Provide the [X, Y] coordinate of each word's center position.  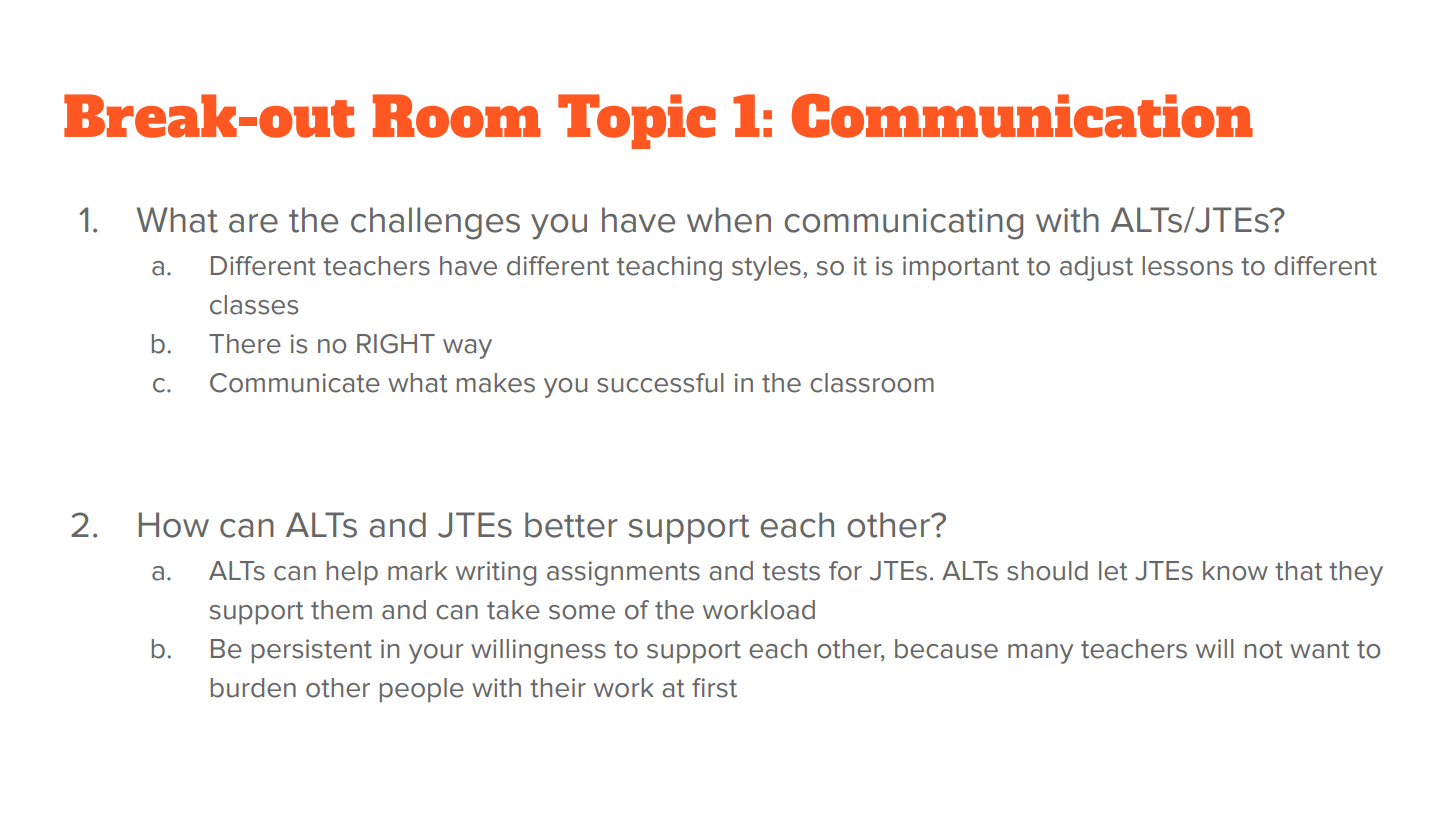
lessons [1188, 266]
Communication [1022, 116]
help [352, 573]
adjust [1096, 268]
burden [253, 688]
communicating [903, 224]
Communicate [295, 383]
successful [660, 383]
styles [766, 268]
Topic [637, 121]
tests [791, 572]
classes [254, 305]
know [1235, 571]
